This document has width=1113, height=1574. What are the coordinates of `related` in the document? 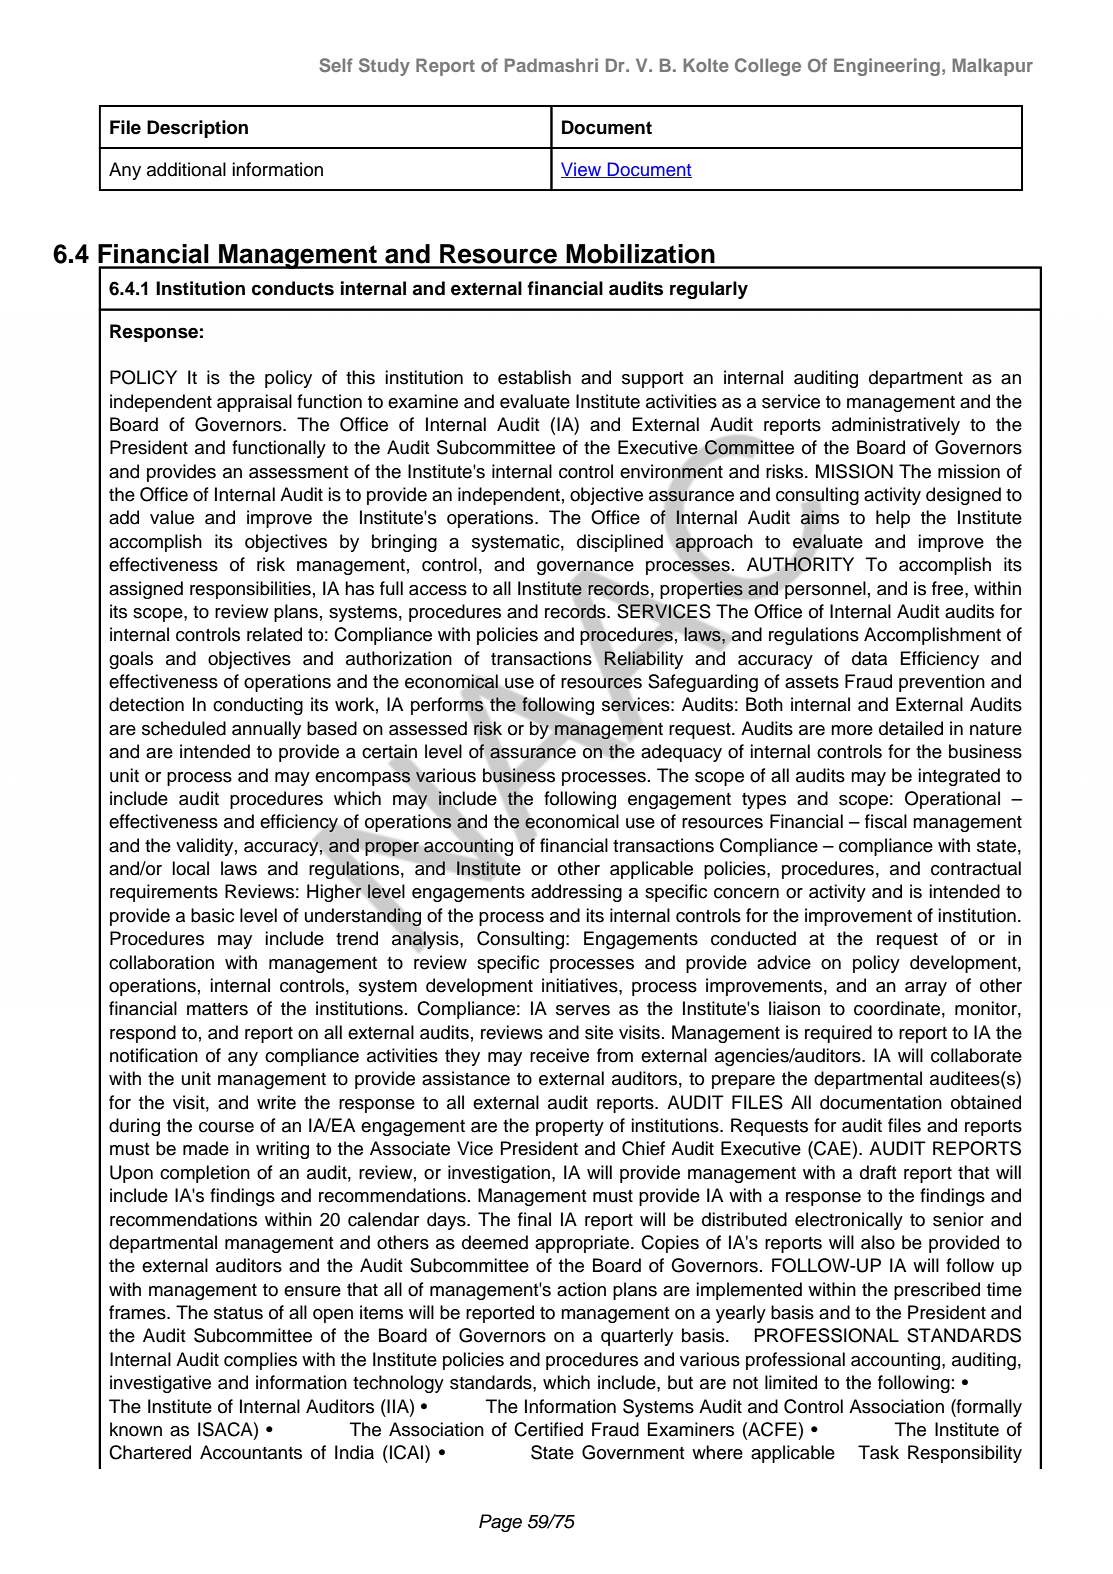 It's located at (274, 634).
